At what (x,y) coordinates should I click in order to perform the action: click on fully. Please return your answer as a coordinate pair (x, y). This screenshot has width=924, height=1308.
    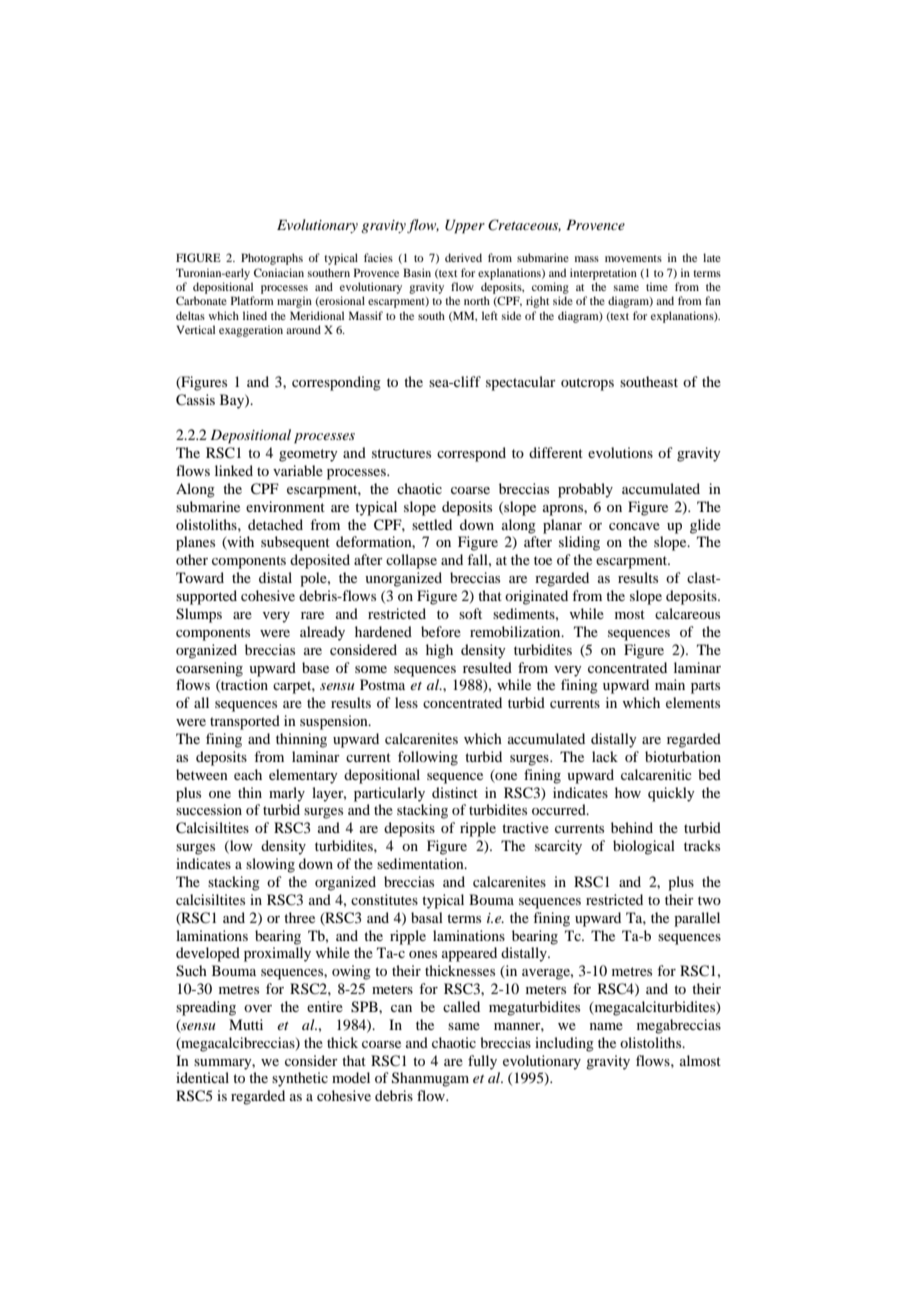
    Looking at the image, I should click on (482, 1062).
